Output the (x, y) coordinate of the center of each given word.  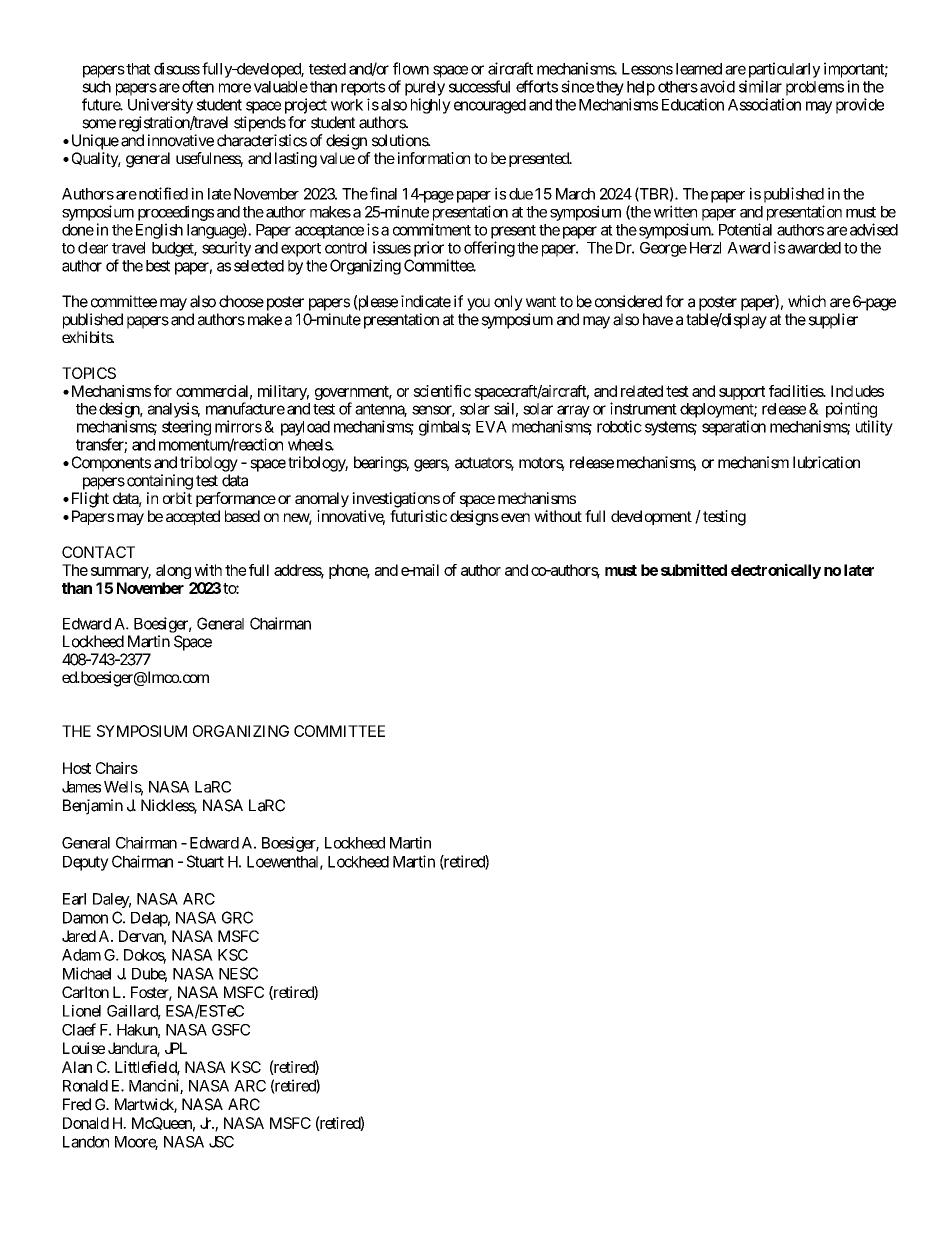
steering (186, 428)
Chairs (117, 768)
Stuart (205, 861)
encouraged (490, 106)
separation (734, 428)
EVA (491, 427)
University (160, 106)
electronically (776, 571)
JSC (221, 1142)
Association (764, 104)
